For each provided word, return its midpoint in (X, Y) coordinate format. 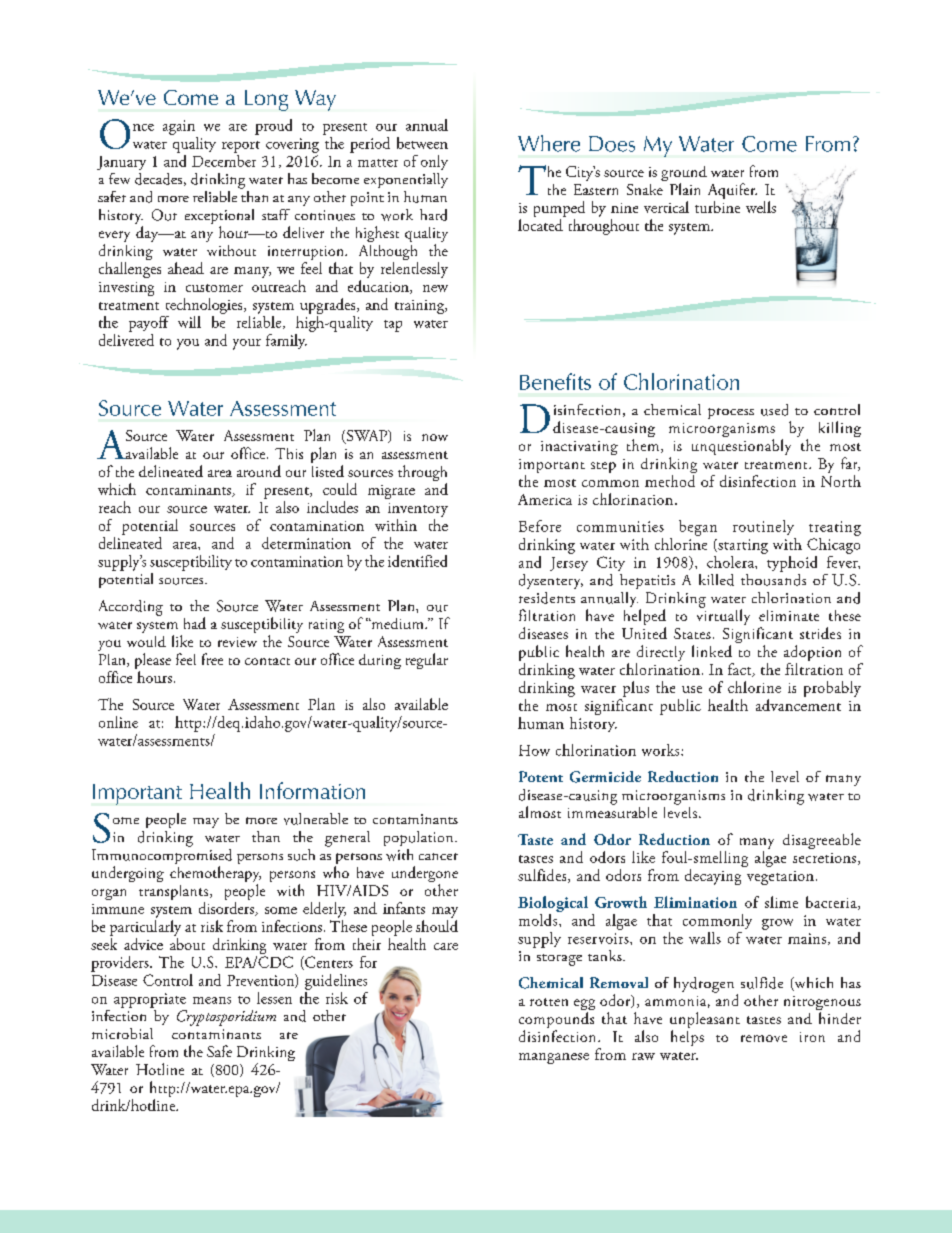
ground (684, 175)
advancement (798, 703)
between (422, 143)
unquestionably (741, 447)
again (179, 127)
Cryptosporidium (226, 1018)
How (534, 750)
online (118, 722)
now (435, 437)
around (259, 471)
